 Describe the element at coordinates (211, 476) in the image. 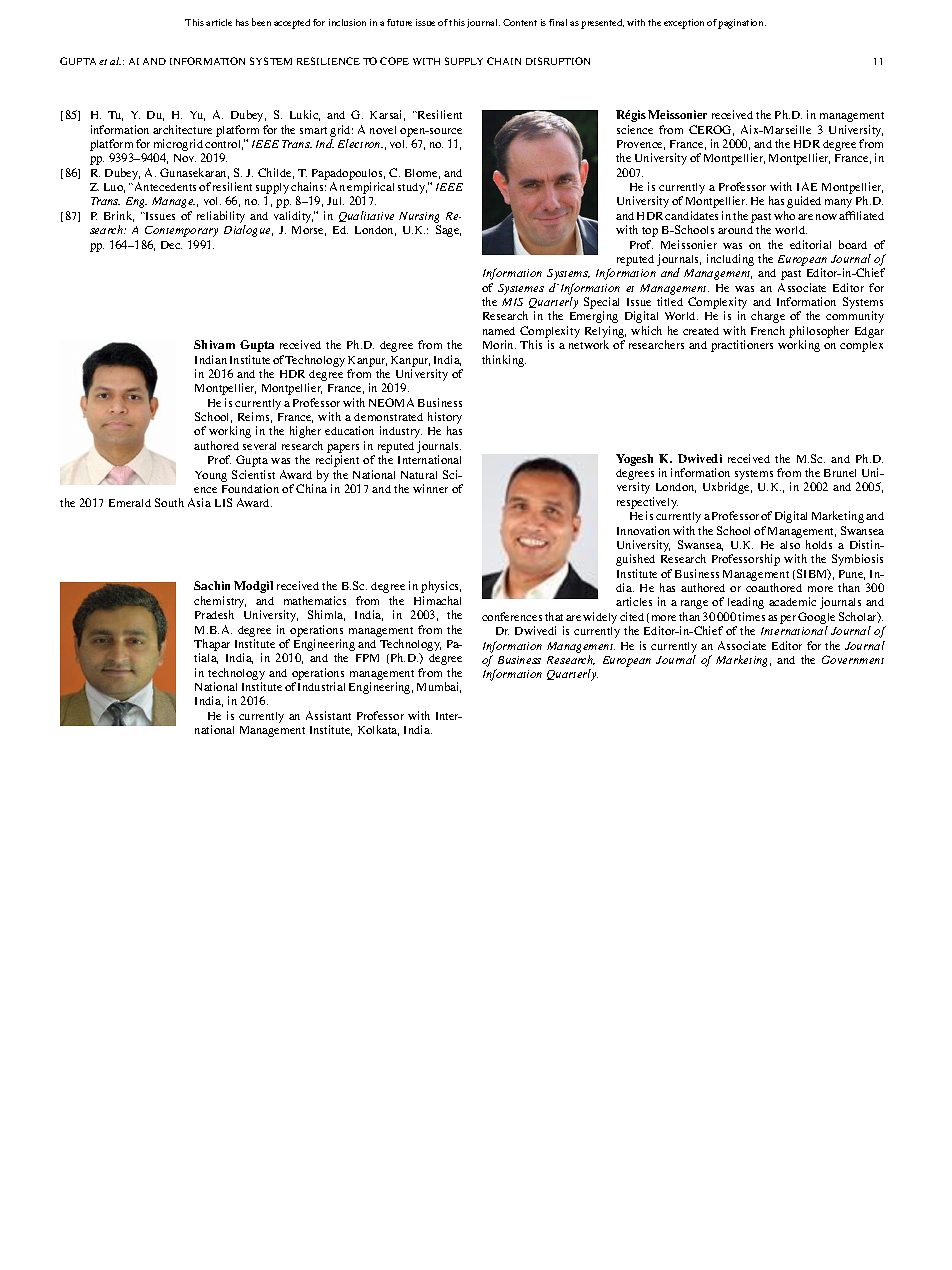

I see `Young` at that location.
